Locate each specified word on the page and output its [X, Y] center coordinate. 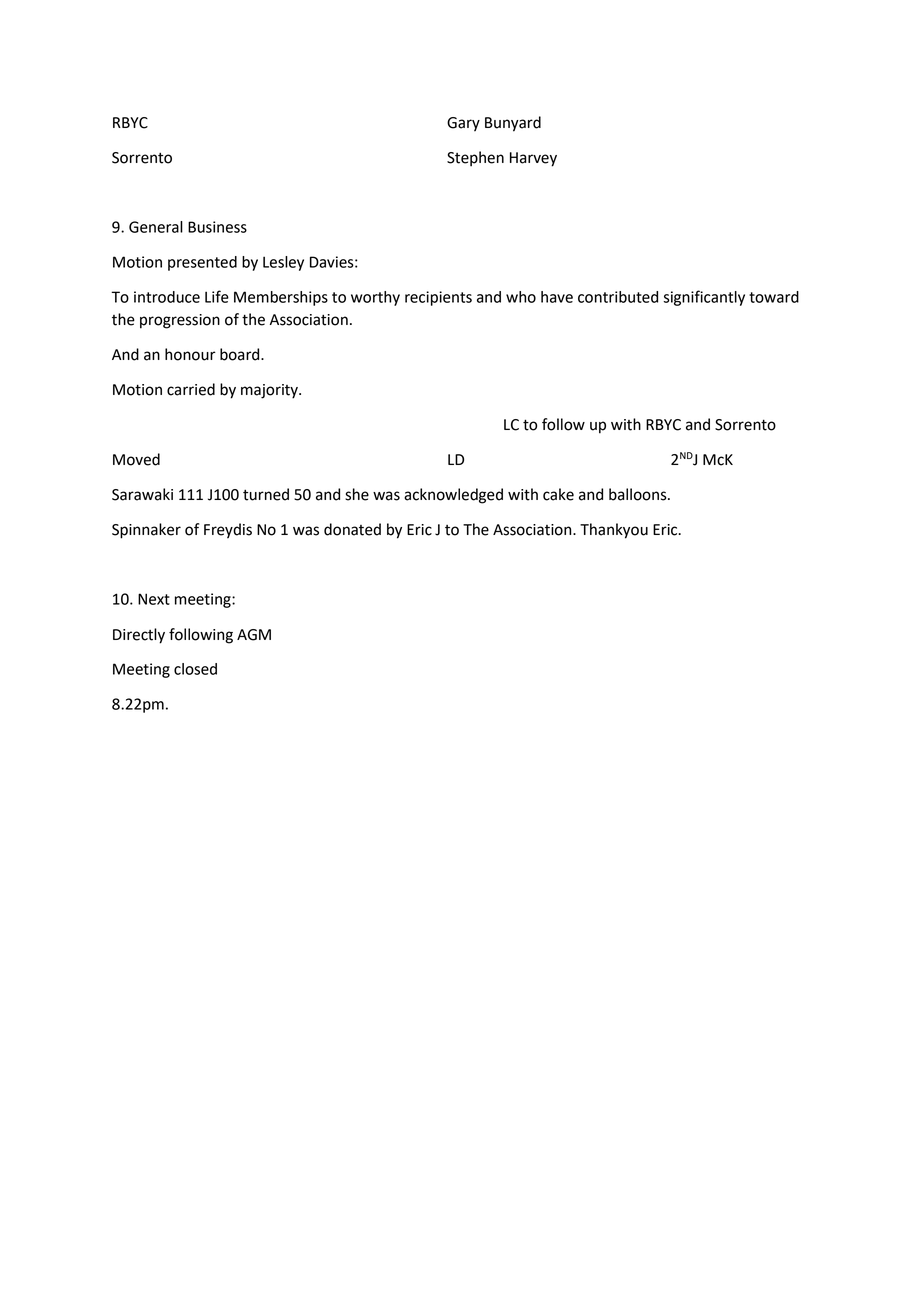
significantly [704, 298]
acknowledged [453, 496]
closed [195, 669]
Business [217, 227]
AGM [254, 635]
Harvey [533, 159]
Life [217, 296]
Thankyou [614, 531]
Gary [463, 124]
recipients [438, 298]
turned [266, 494]
